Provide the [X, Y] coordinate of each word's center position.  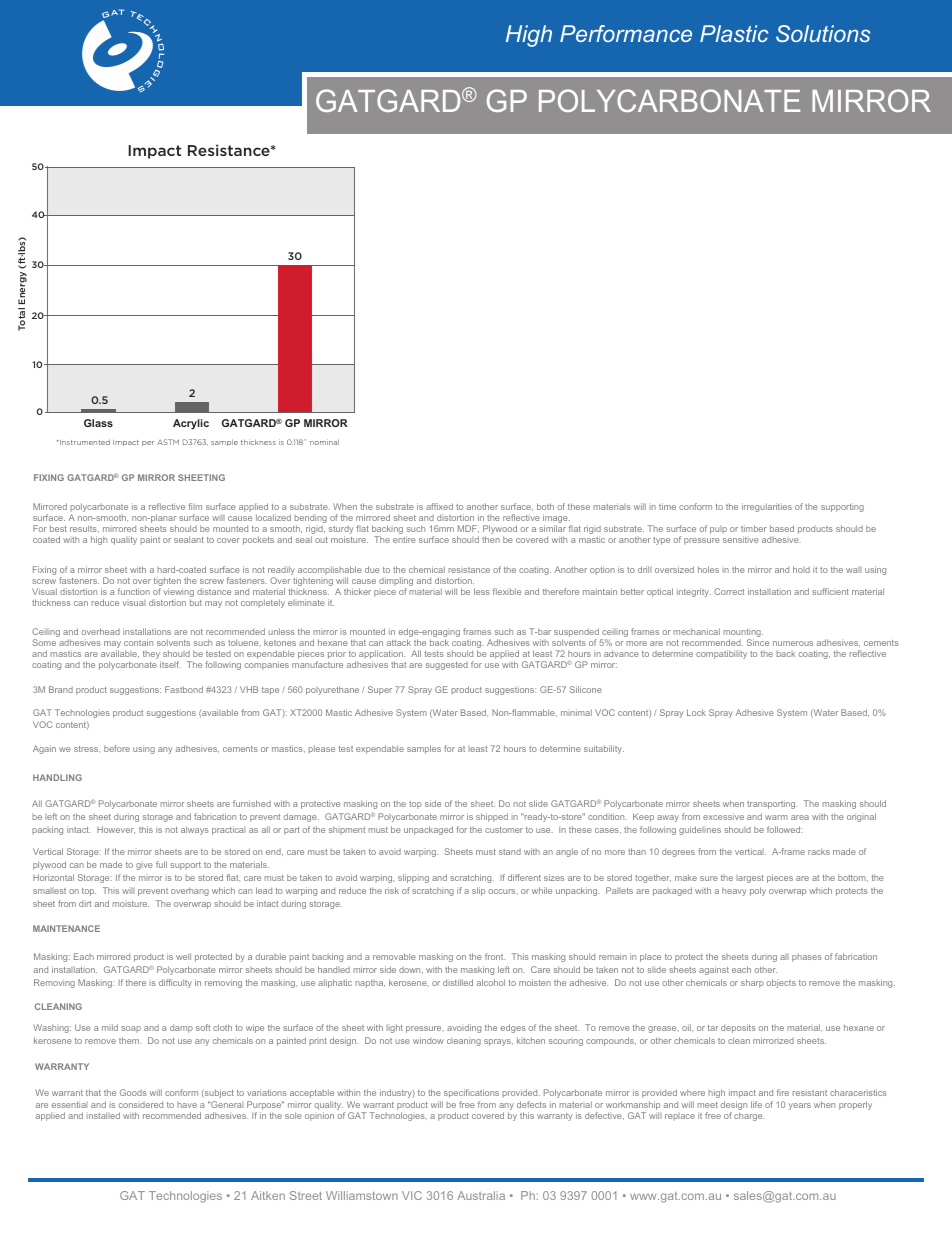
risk [392, 890]
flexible [507, 591]
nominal [324, 442]
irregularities [767, 507]
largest [750, 879]
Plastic [734, 33]
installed [103, 1115]
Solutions [823, 33]
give [144, 866]
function [134, 591]
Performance [626, 33]
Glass [98, 423]
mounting [743, 634]
